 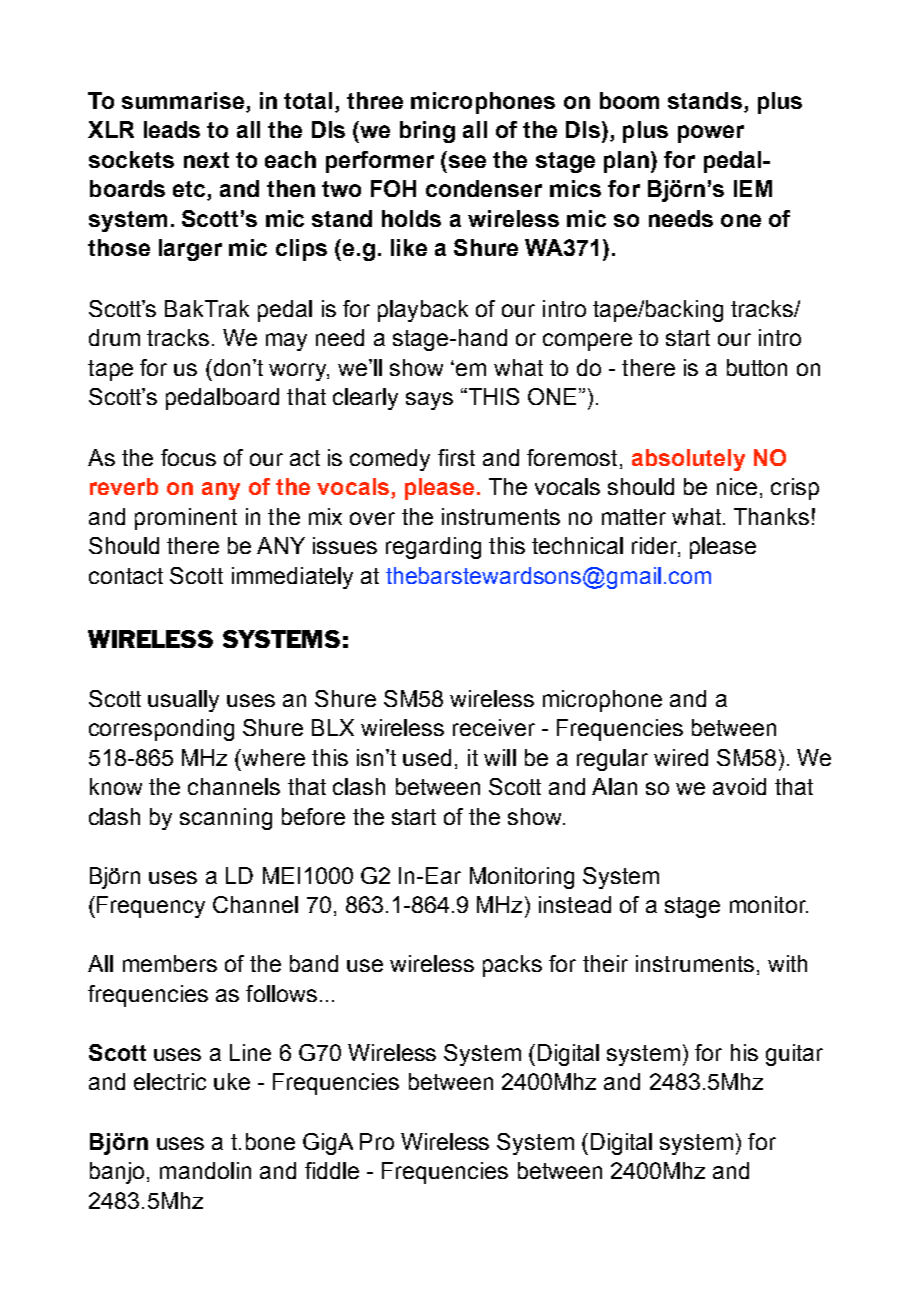 I want to click on leads, so click(x=172, y=129).
